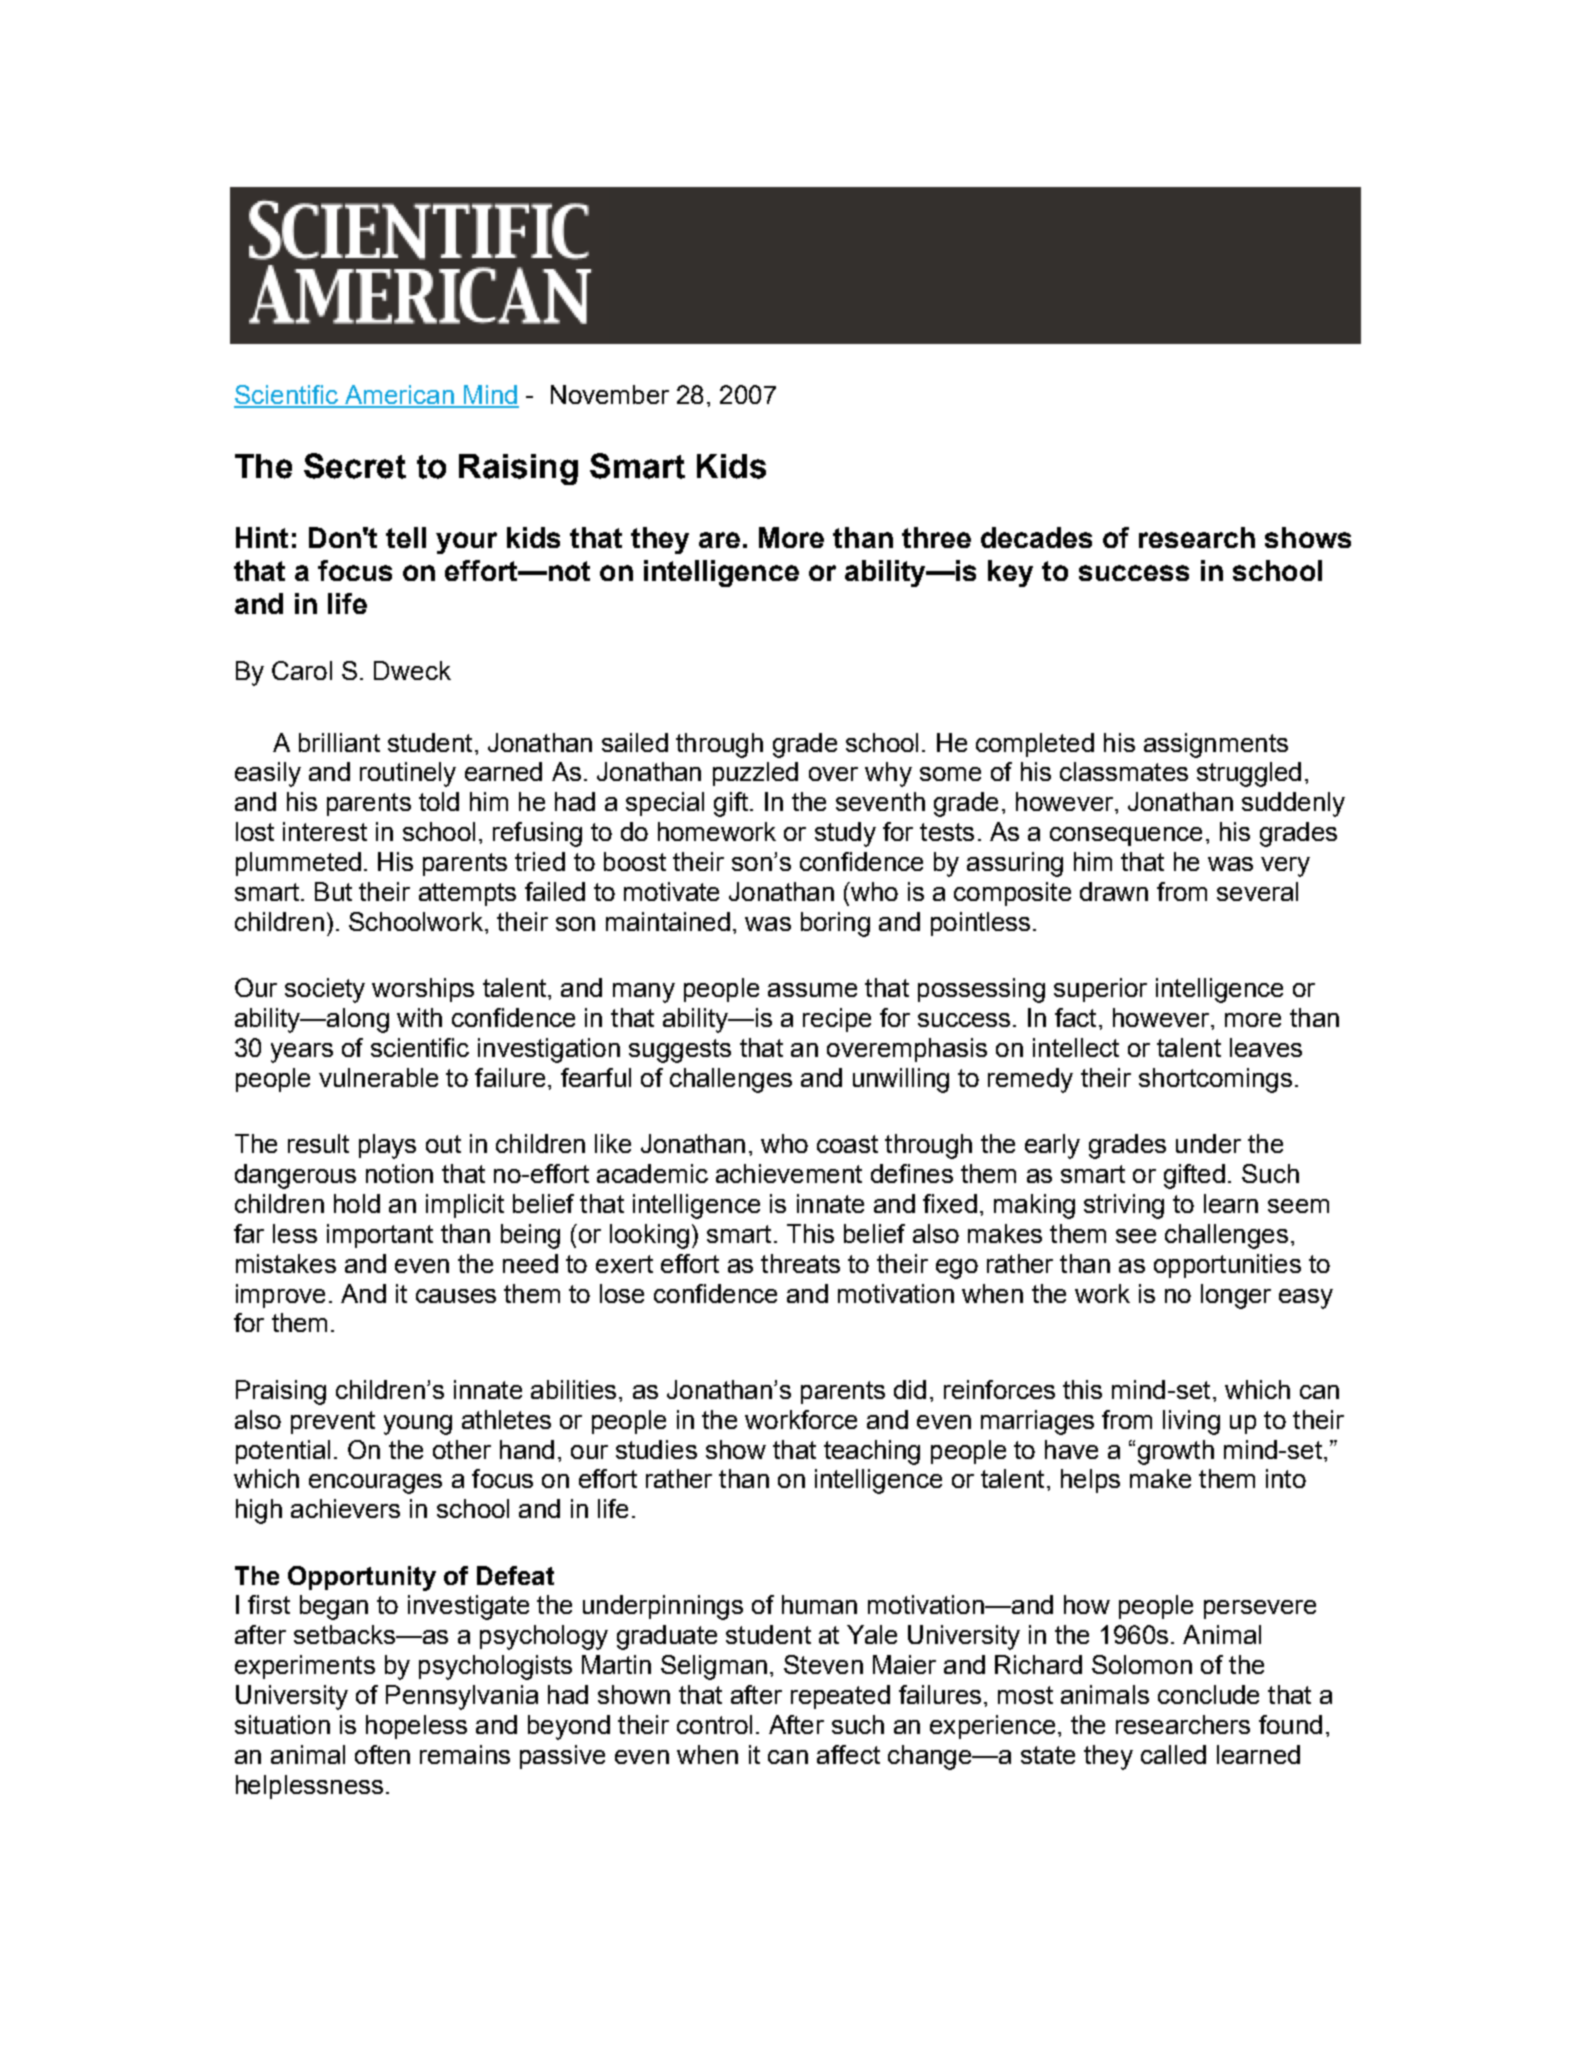  What do you see at coordinates (800, 1263) in the image?
I see `threats` at bounding box center [800, 1263].
